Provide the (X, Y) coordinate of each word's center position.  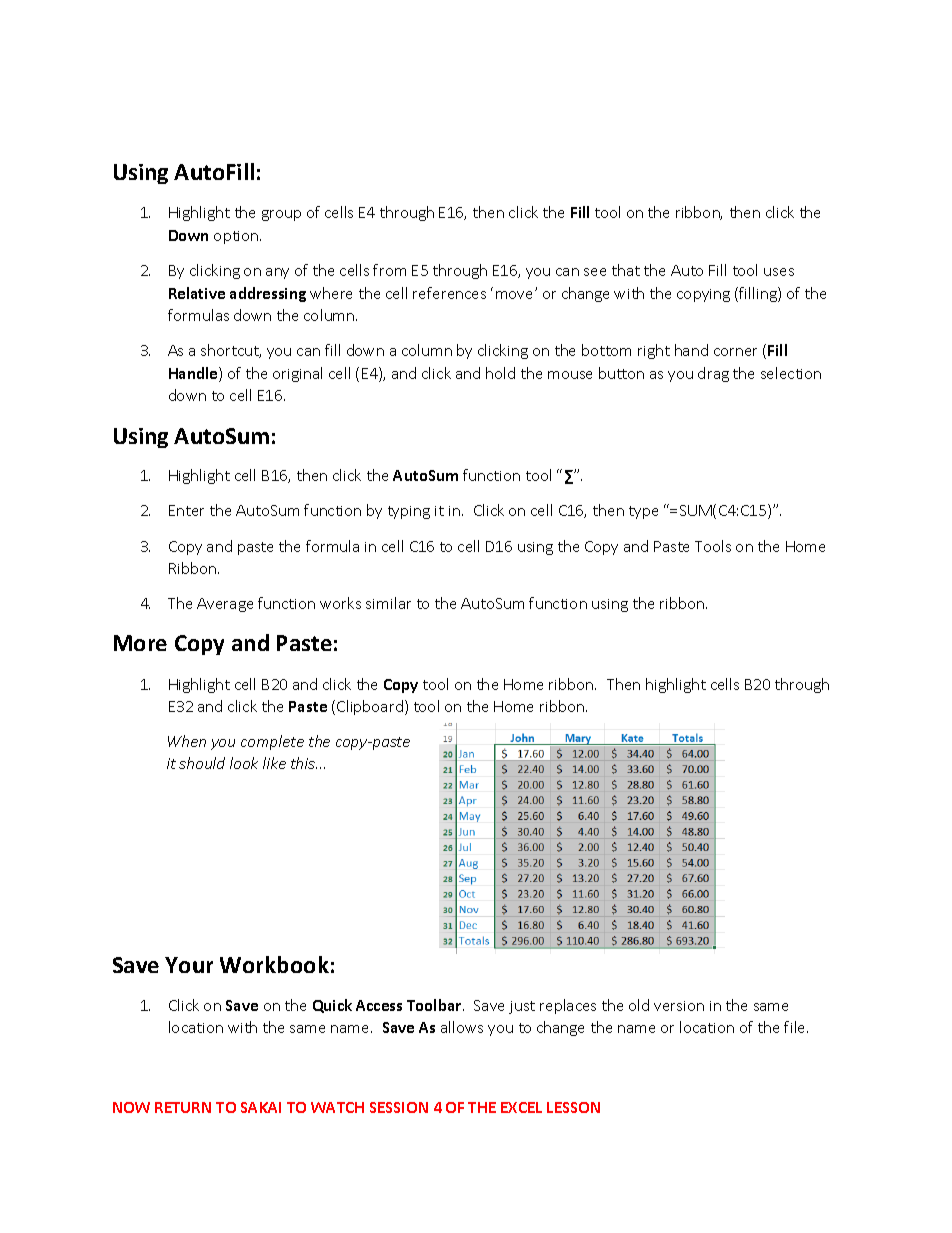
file (796, 1027)
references (449, 293)
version (679, 1006)
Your (189, 965)
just (522, 1007)
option (237, 237)
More (140, 643)
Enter (186, 510)
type (643, 512)
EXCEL (521, 1107)
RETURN (183, 1107)
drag (713, 374)
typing (409, 512)
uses (779, 272)
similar (388, 603)
